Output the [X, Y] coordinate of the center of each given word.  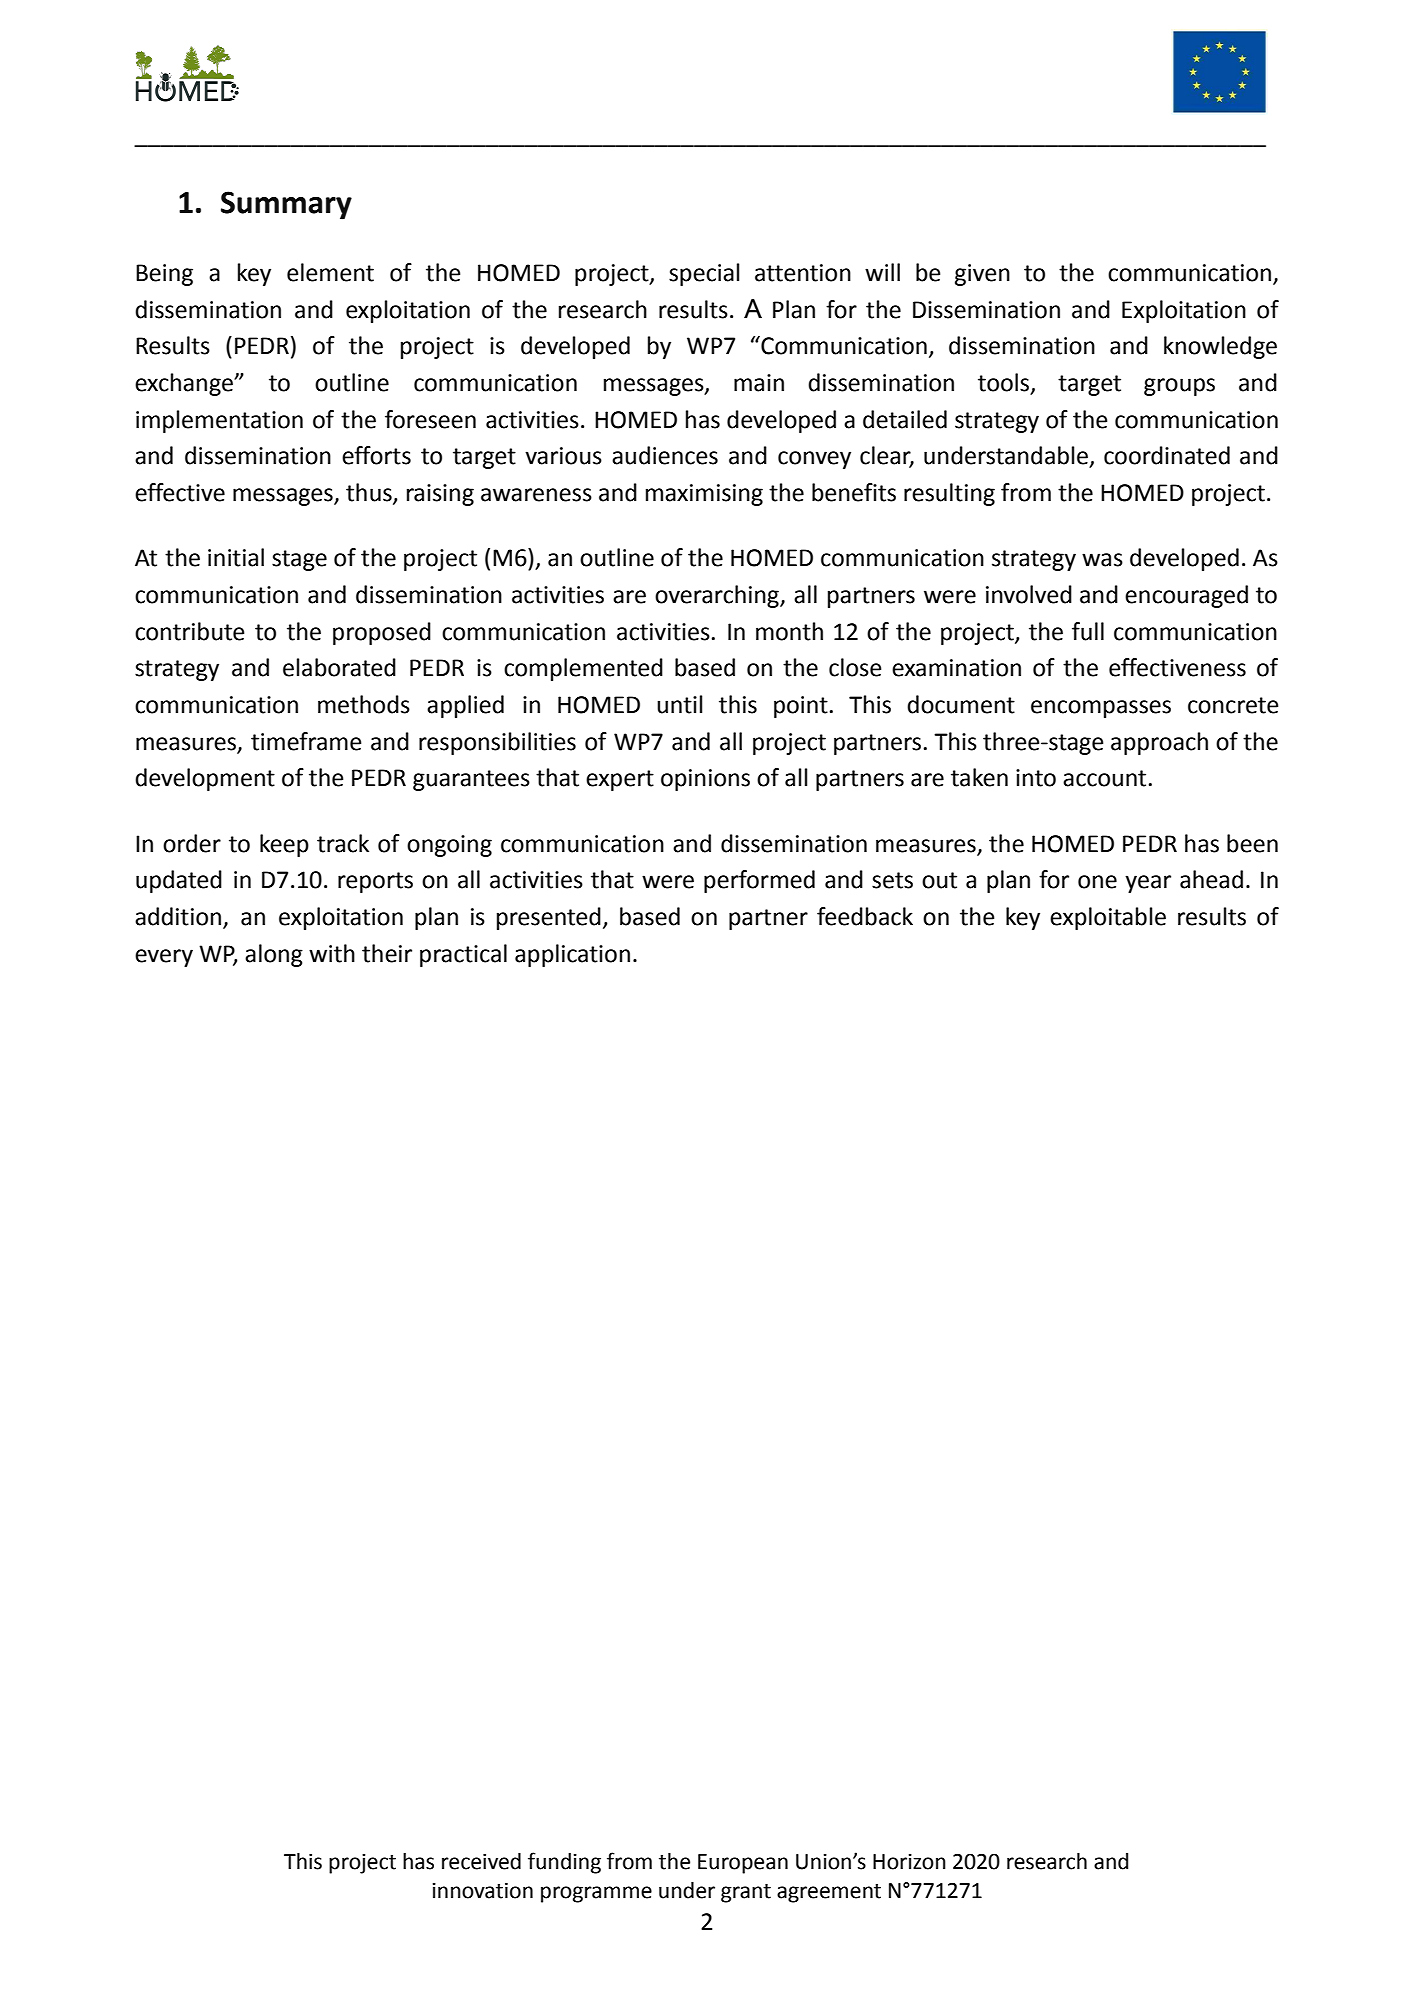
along [274, 955]
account [1104, 778]
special [704, 274]
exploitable [1108, 918]
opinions [705, 780]
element [330, 272]
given [982, 275]
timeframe [306, 741]
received [481, 1861]
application [572, 955]
